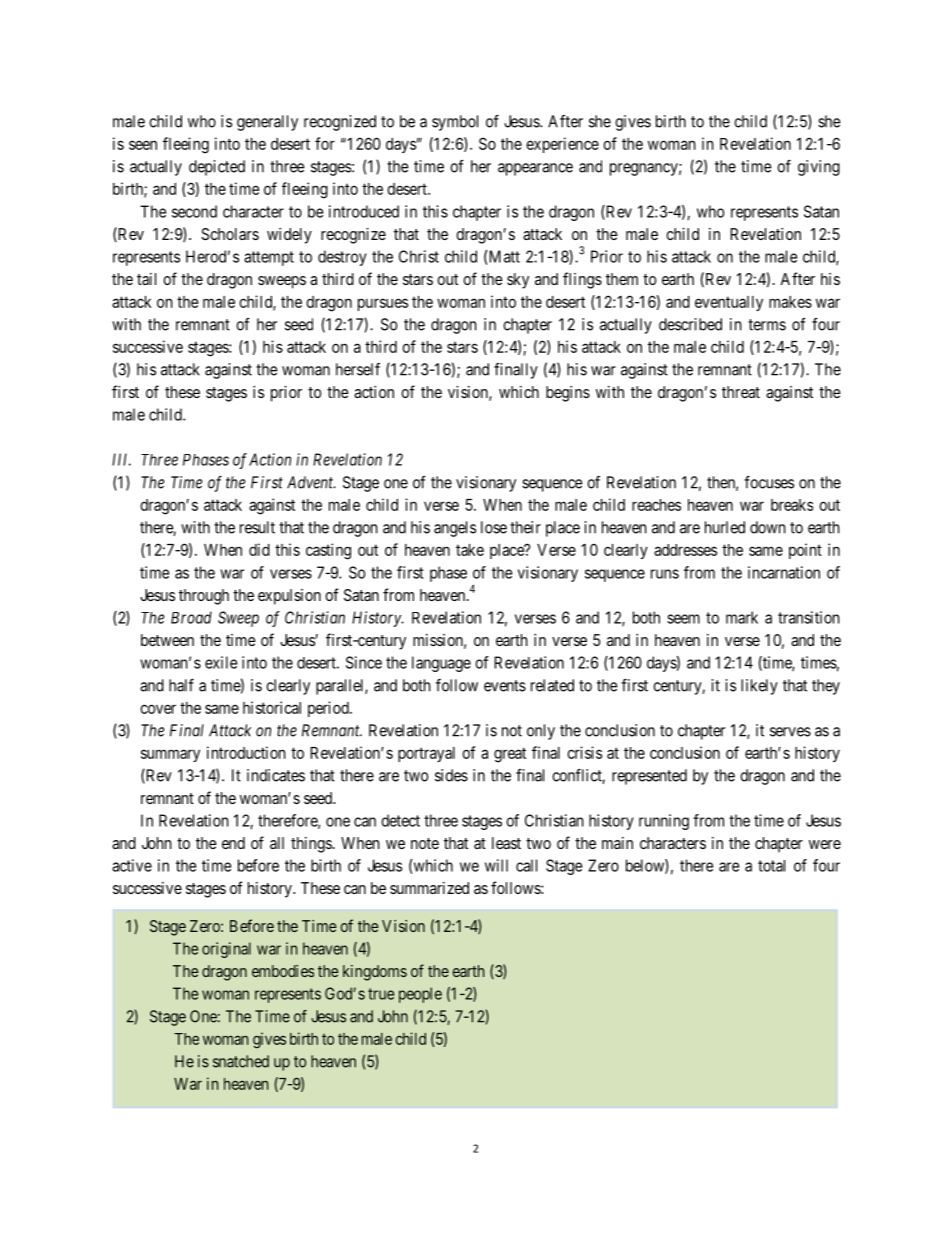 This page has height=1233, width=952. I want to click on giving, so click(819, 168).
